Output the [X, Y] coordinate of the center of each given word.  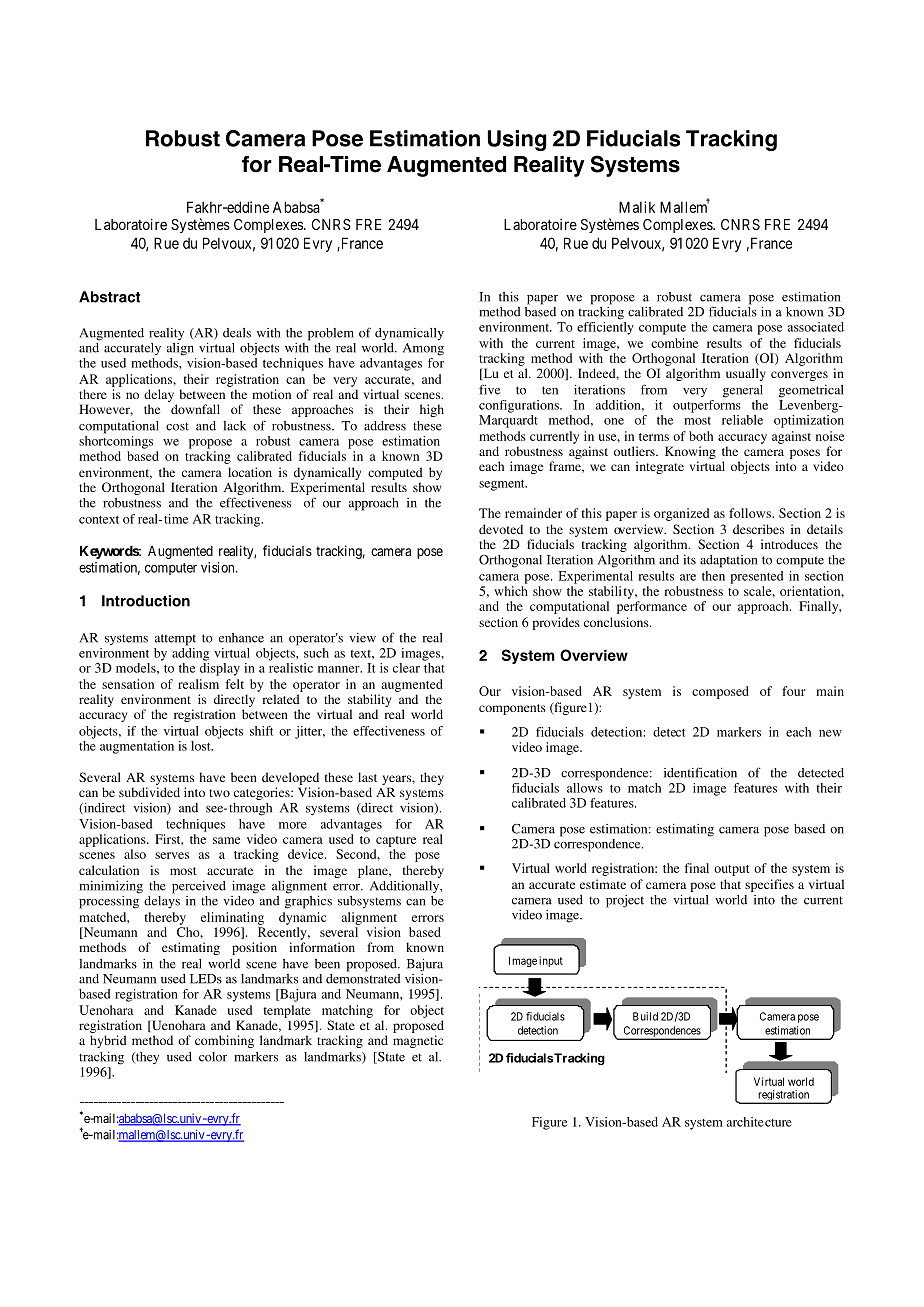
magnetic [418, 1041]
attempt [175, 640]
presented [757, 577]
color [213, 1057]
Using [517, 140]
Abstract [109, 297]
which [511, 591]
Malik [637, 207]
